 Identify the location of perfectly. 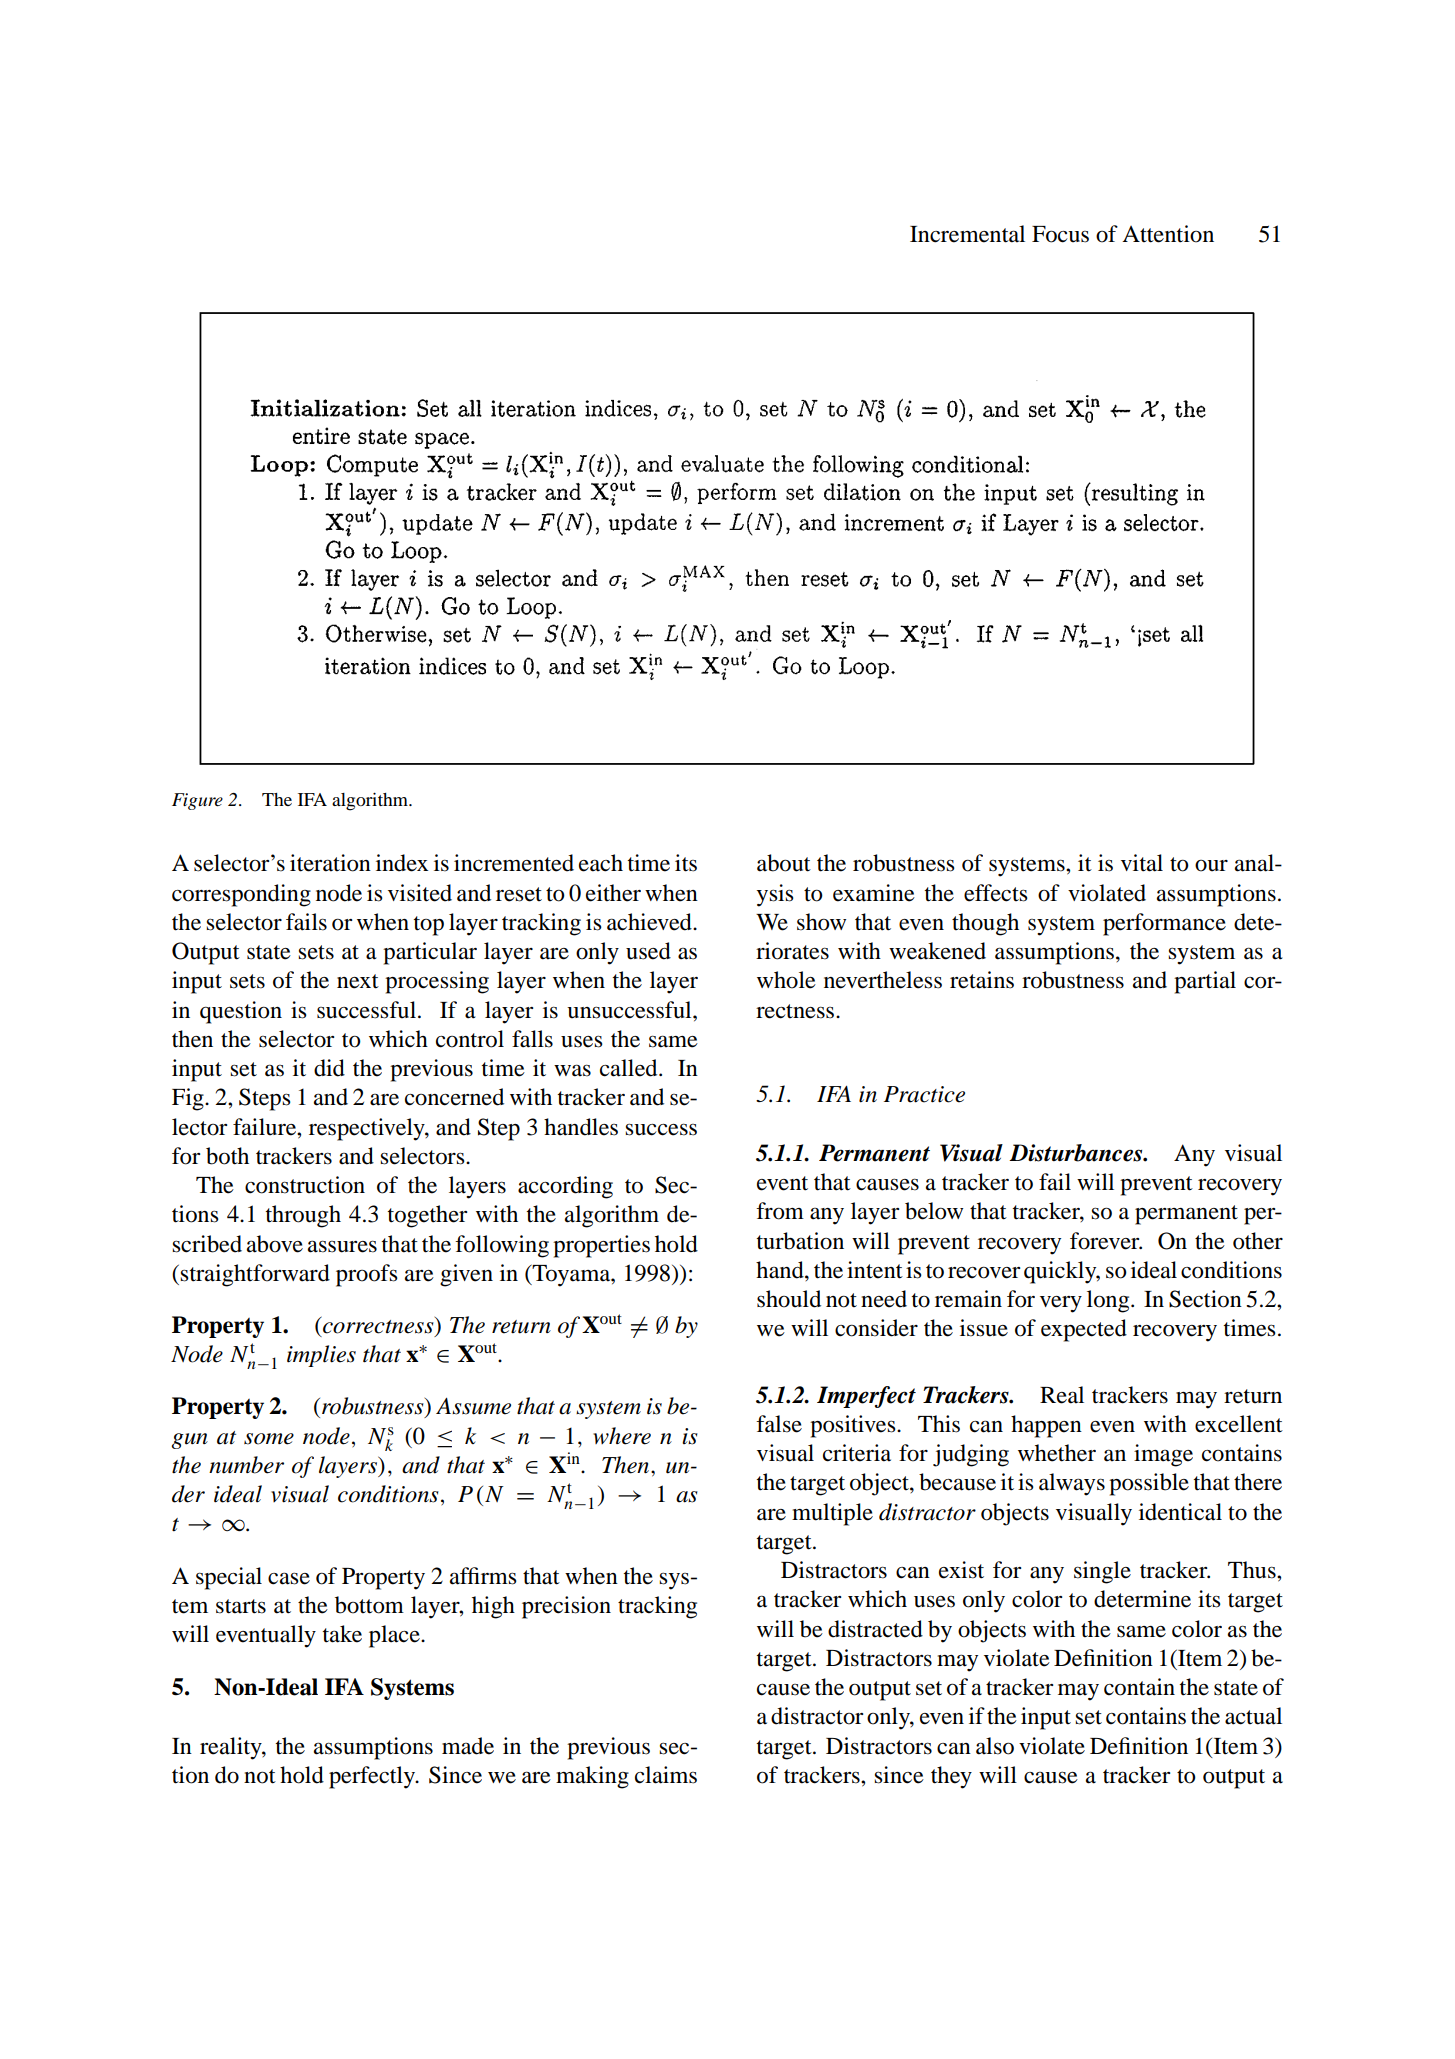
(373, 1777).
